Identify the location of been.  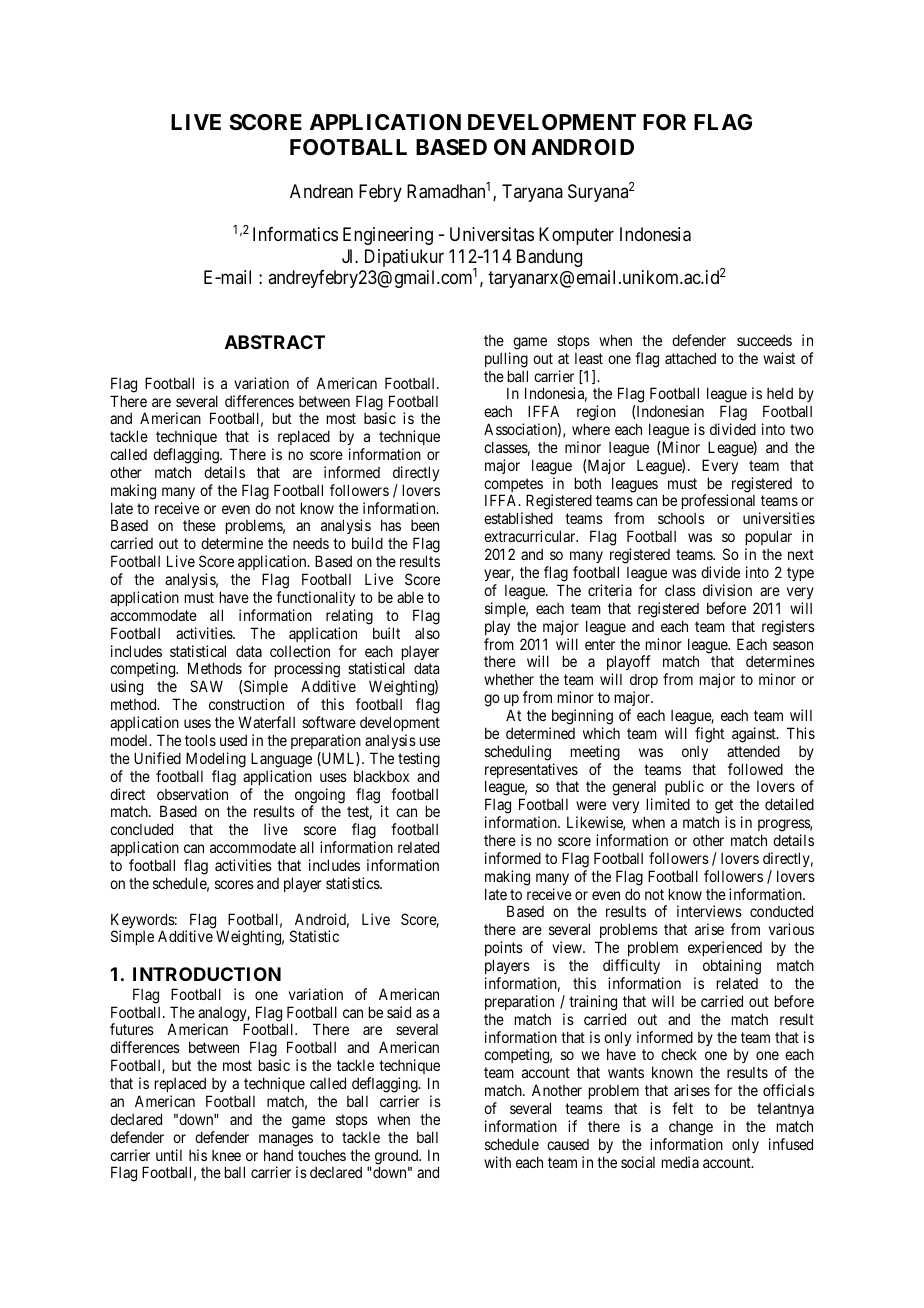
(425, 525).
